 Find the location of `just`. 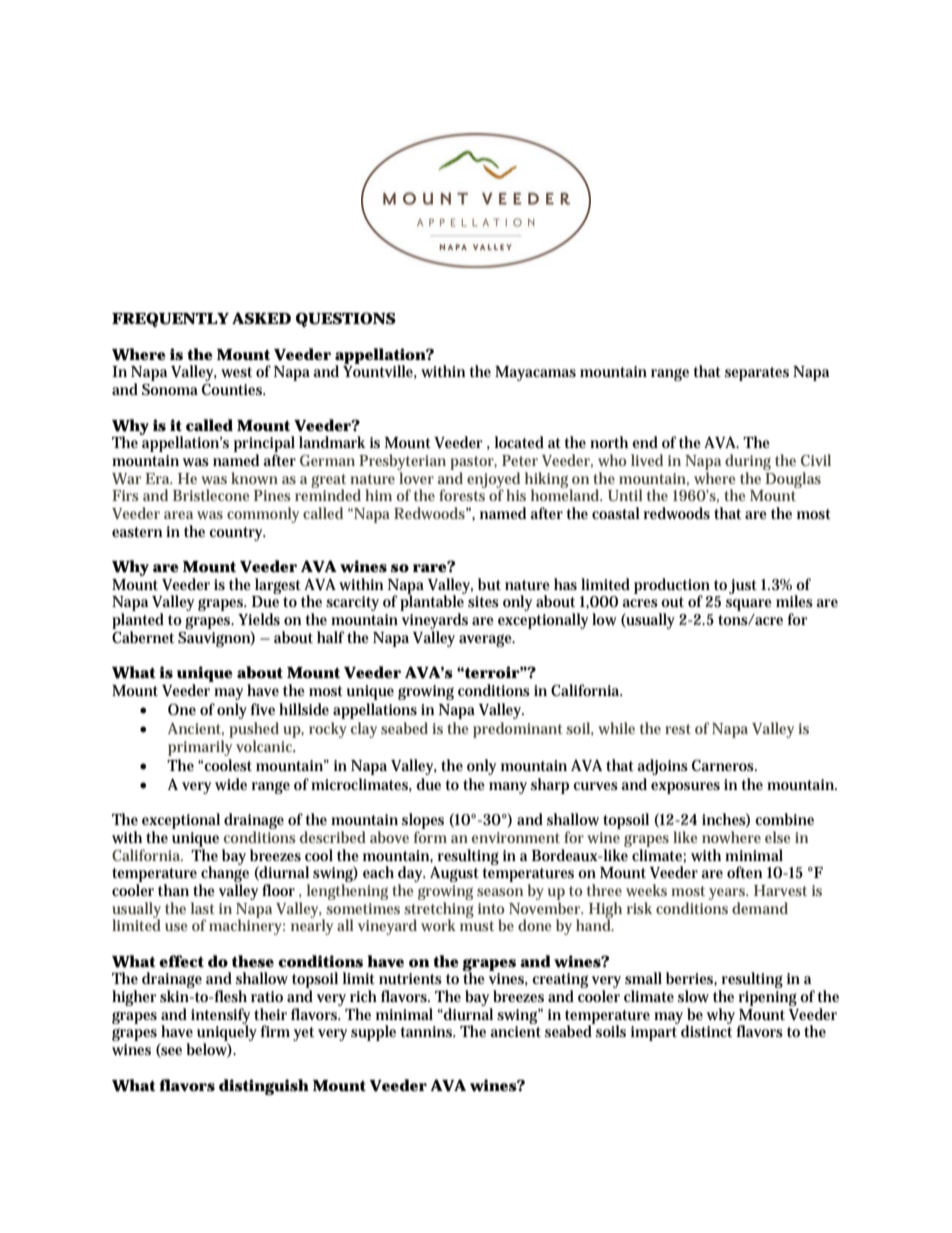

just is located at coordinates (743, 586).
